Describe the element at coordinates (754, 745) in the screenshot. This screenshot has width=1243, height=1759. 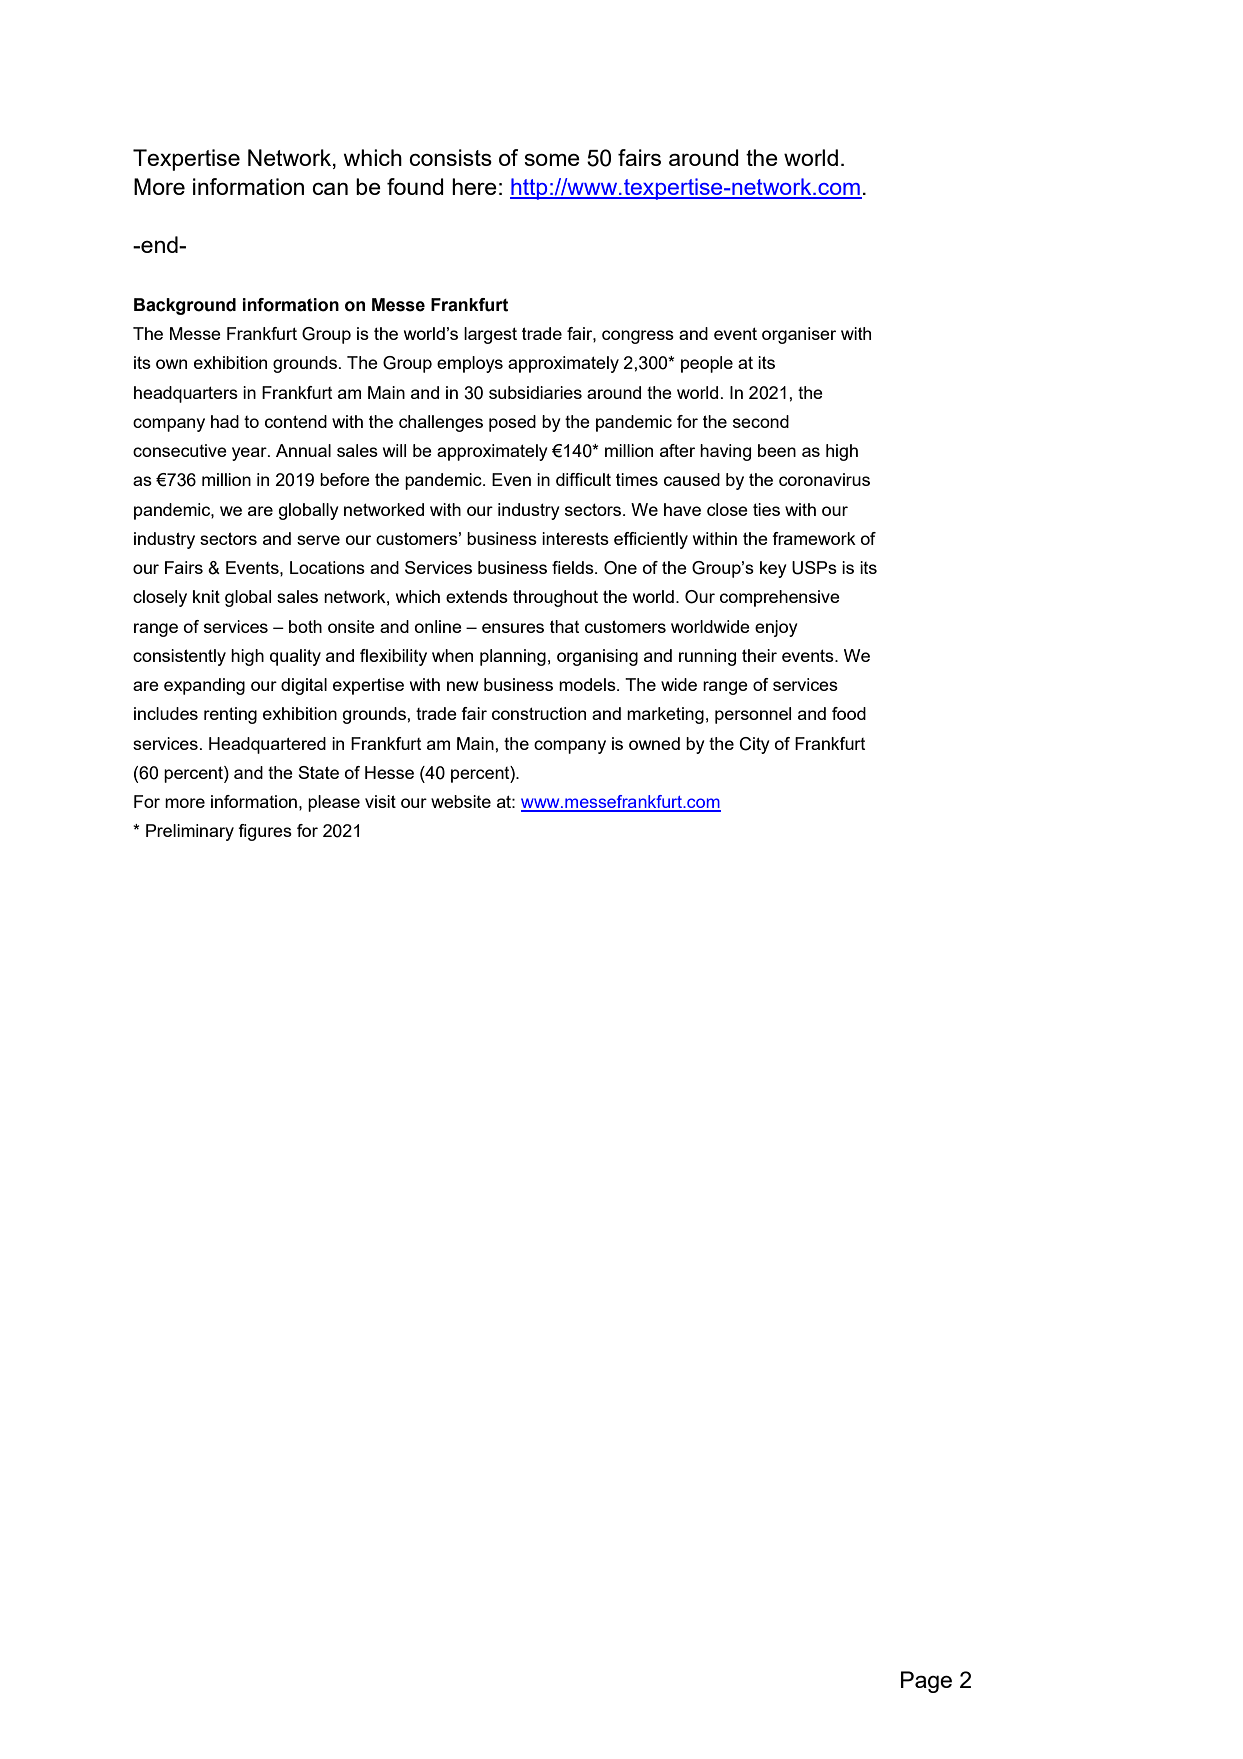
I see `City` at that location.
